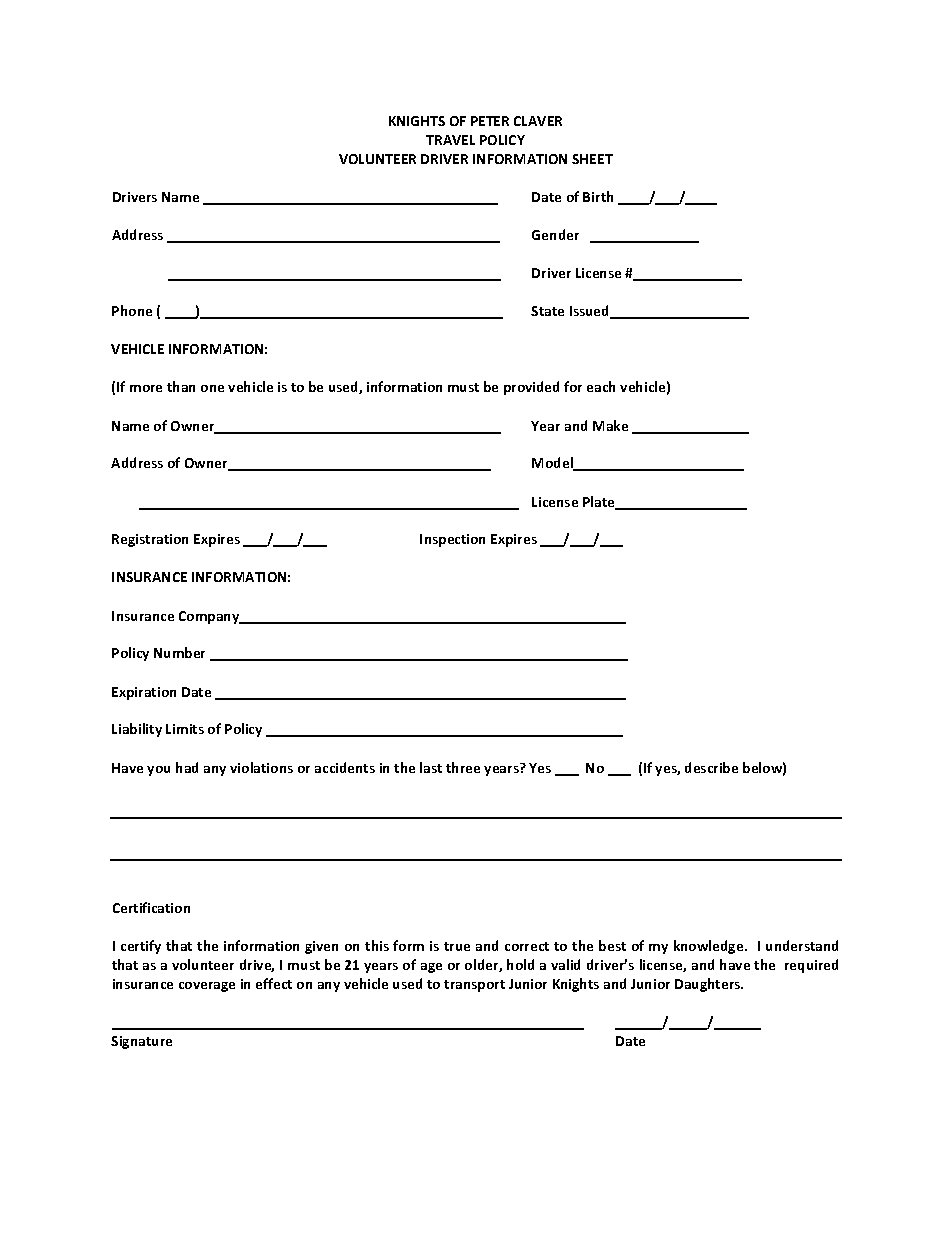  I want to click on TRAVEL, so click(450, 140).
